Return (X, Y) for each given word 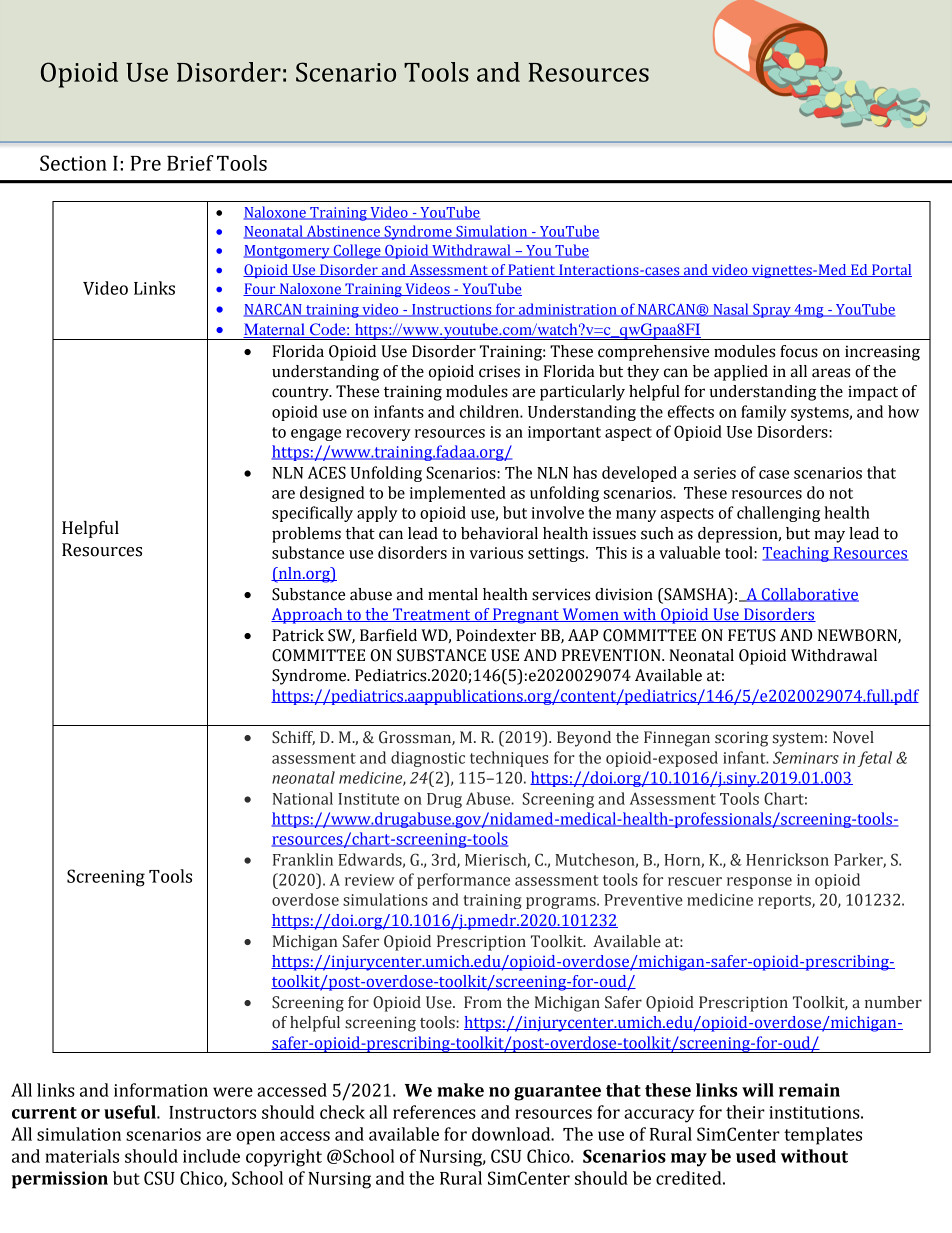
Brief (190, 163)
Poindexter (496, 635)
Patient (531, 270)
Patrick (298, 635)
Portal (891, 270)
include (211, 1156)
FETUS (752, 635)
